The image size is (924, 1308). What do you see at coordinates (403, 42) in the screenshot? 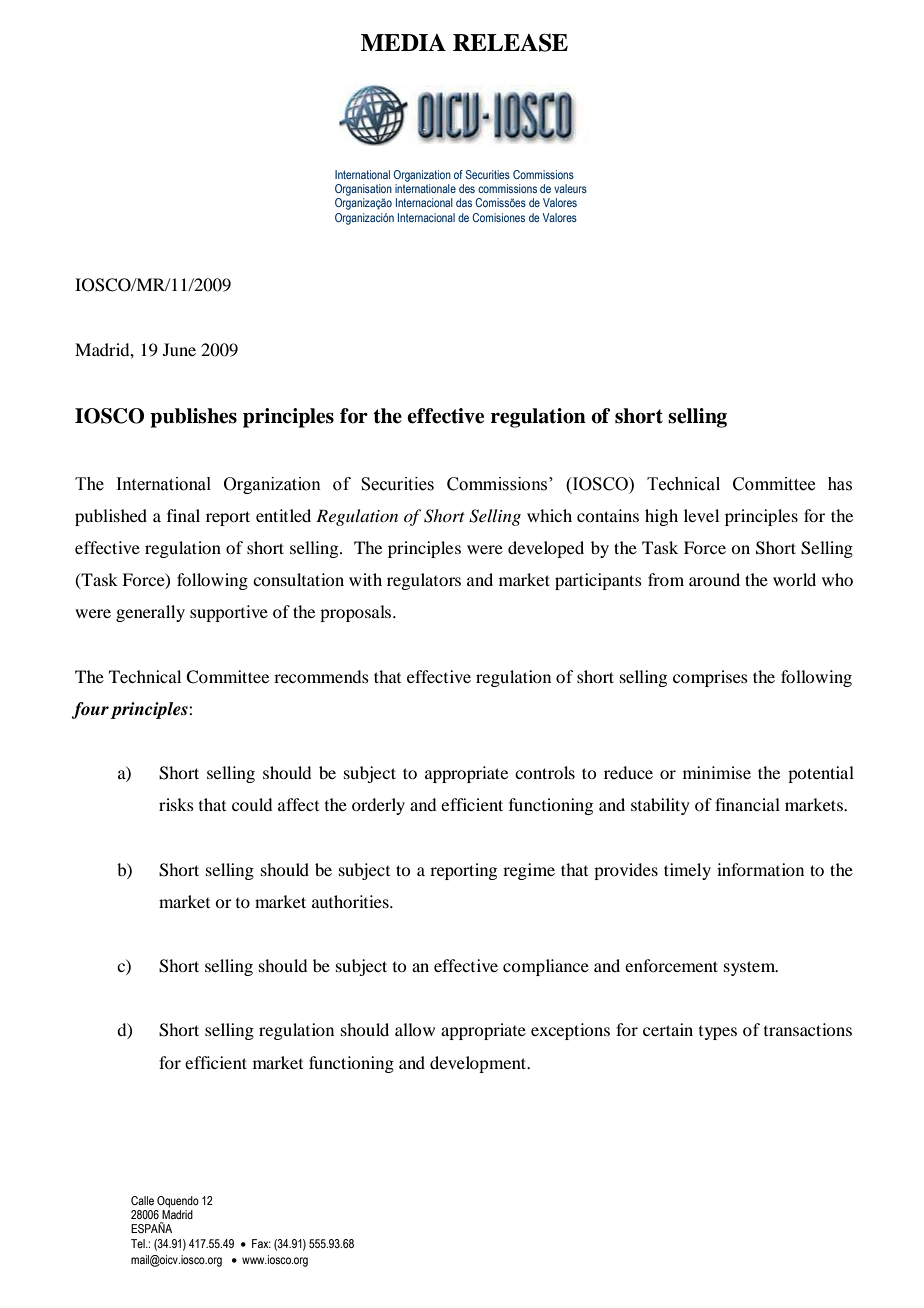
I see `MEDIA` at bounding box center [403, 42].
